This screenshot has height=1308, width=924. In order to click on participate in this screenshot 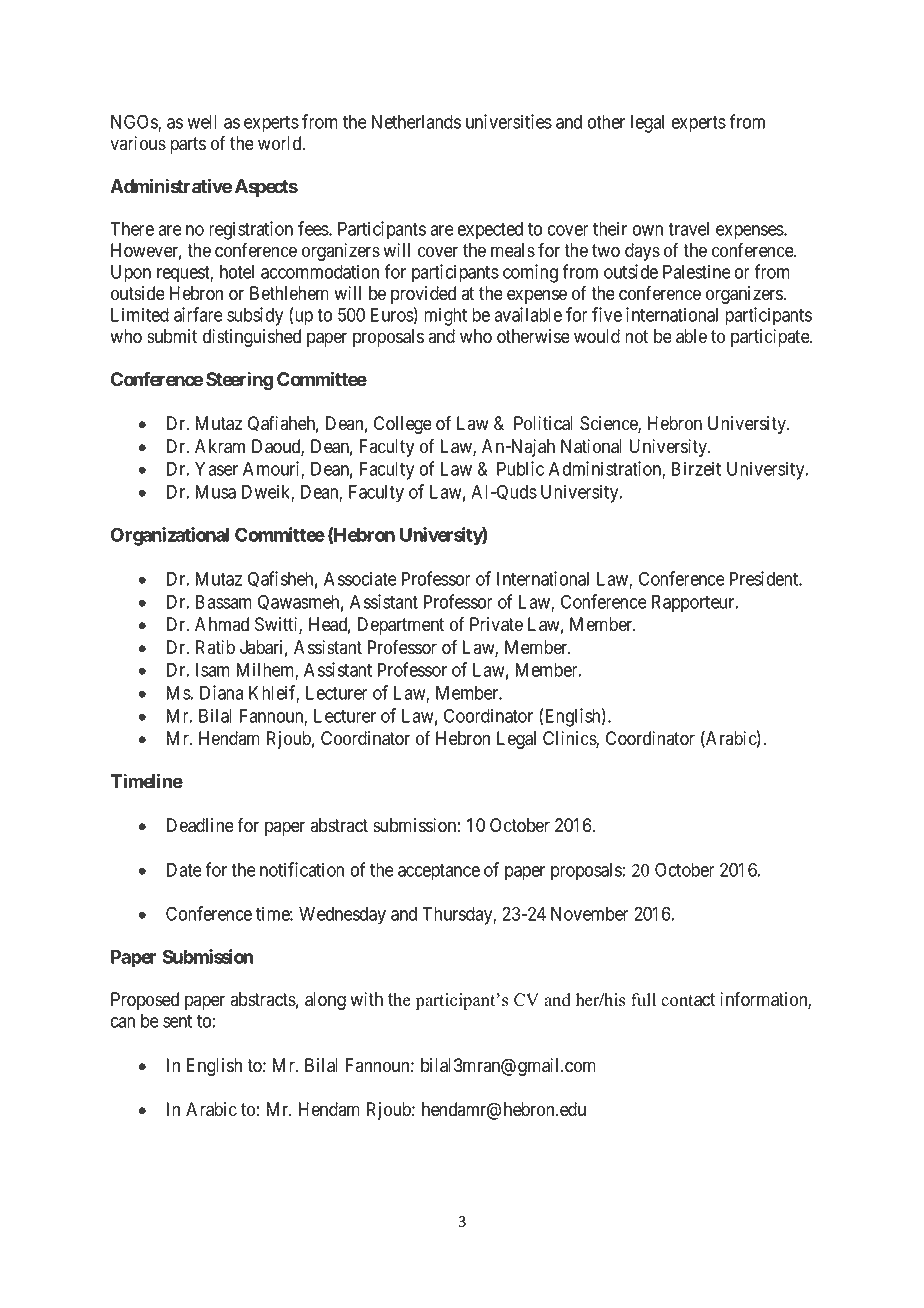, I will do `click(771, 338)`.
